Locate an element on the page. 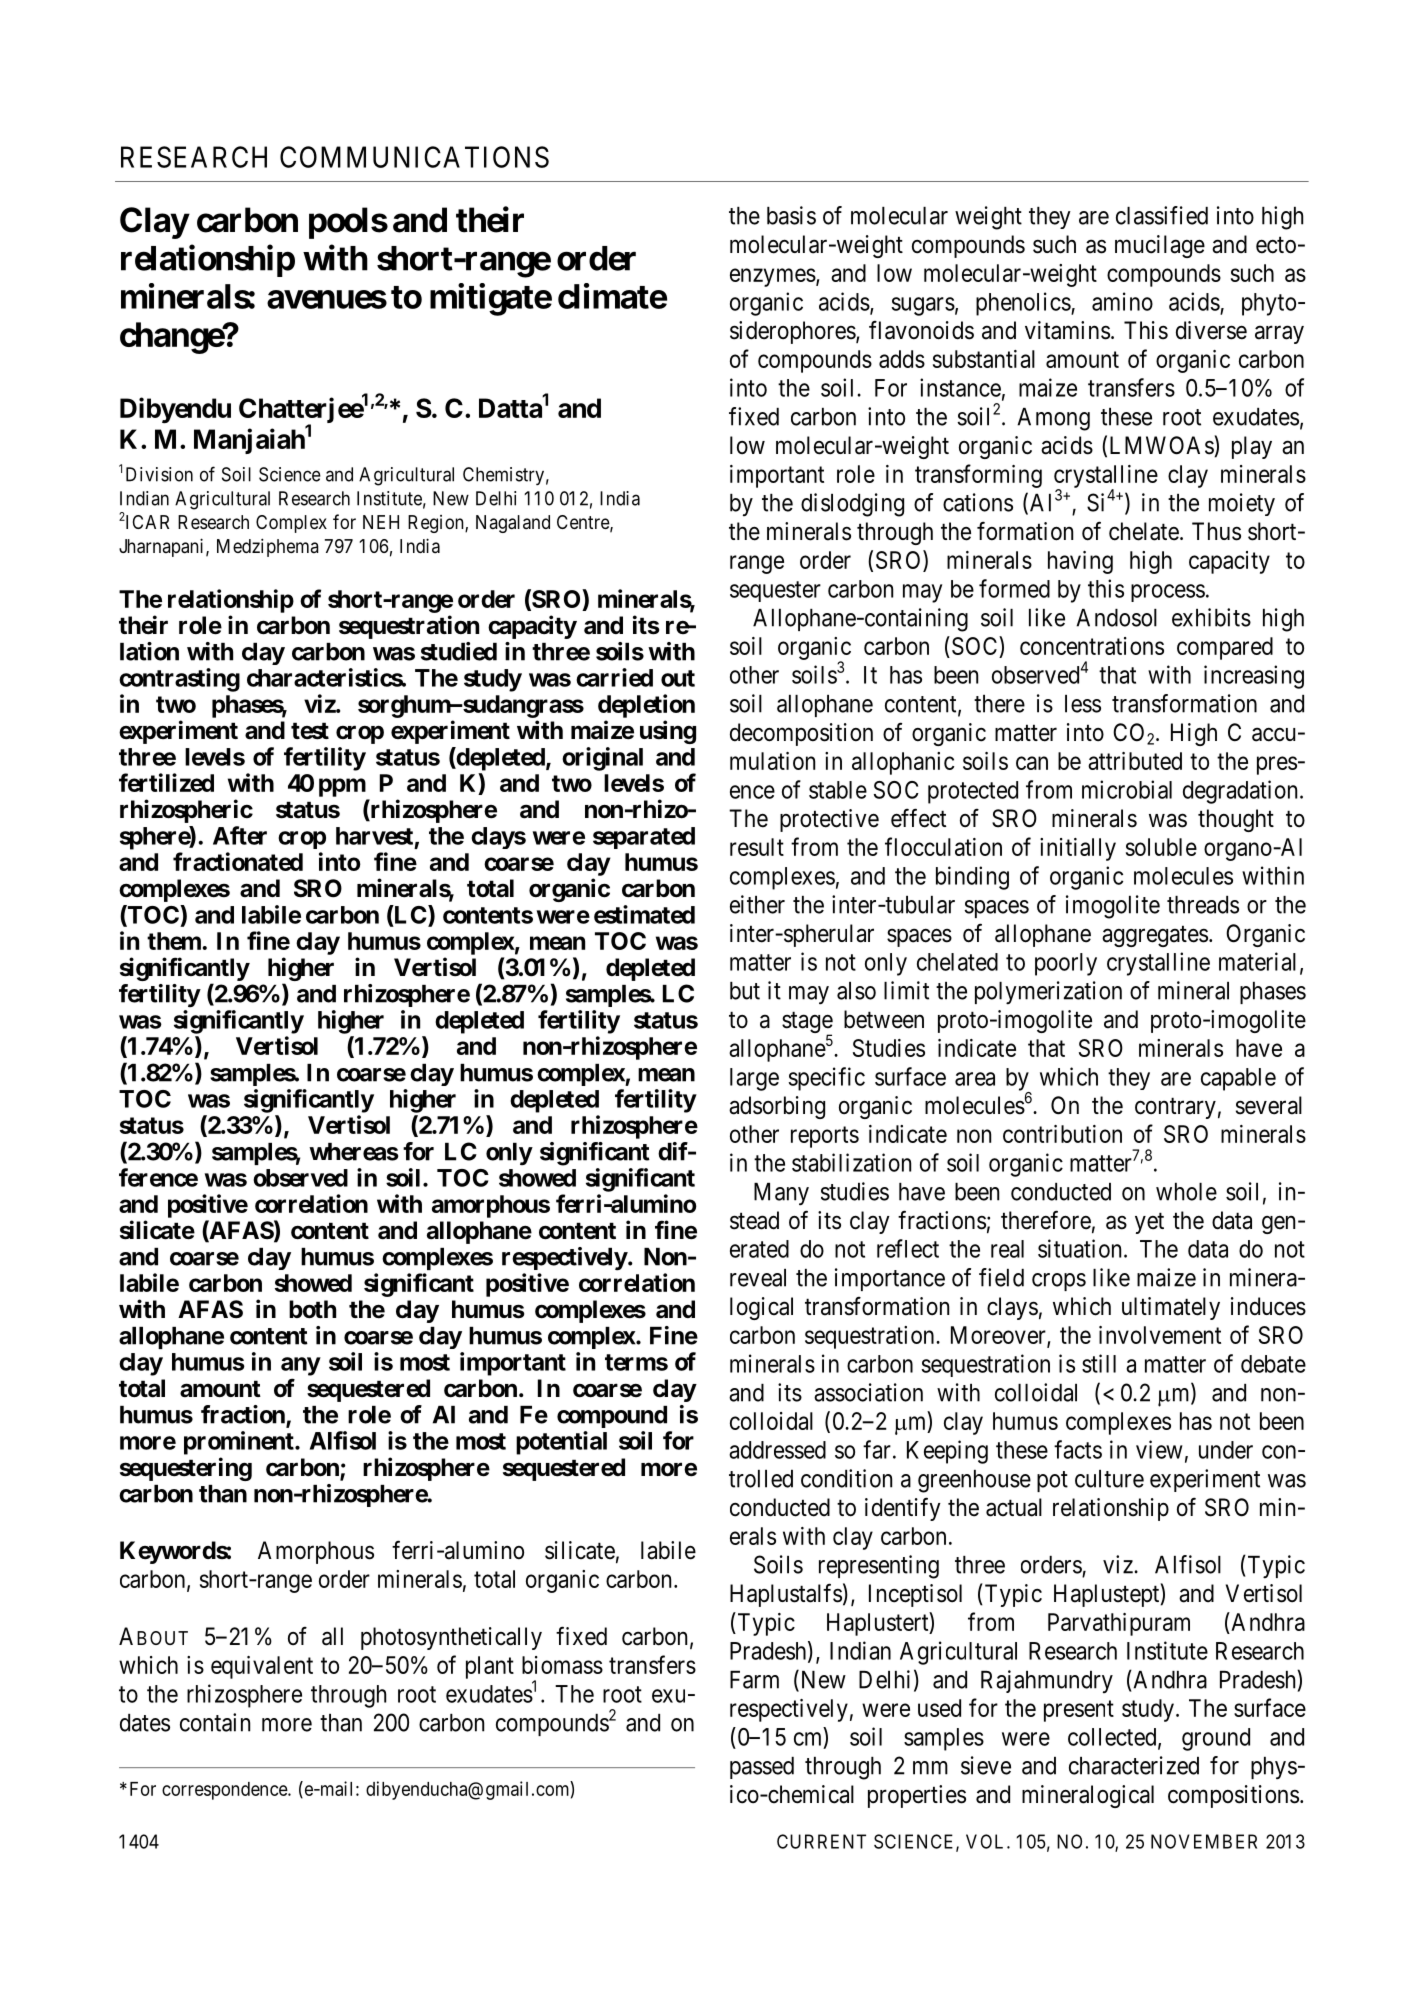 The width and height of the image is (1423, 2014). equivalent is located at coordinates (262, 1667).
